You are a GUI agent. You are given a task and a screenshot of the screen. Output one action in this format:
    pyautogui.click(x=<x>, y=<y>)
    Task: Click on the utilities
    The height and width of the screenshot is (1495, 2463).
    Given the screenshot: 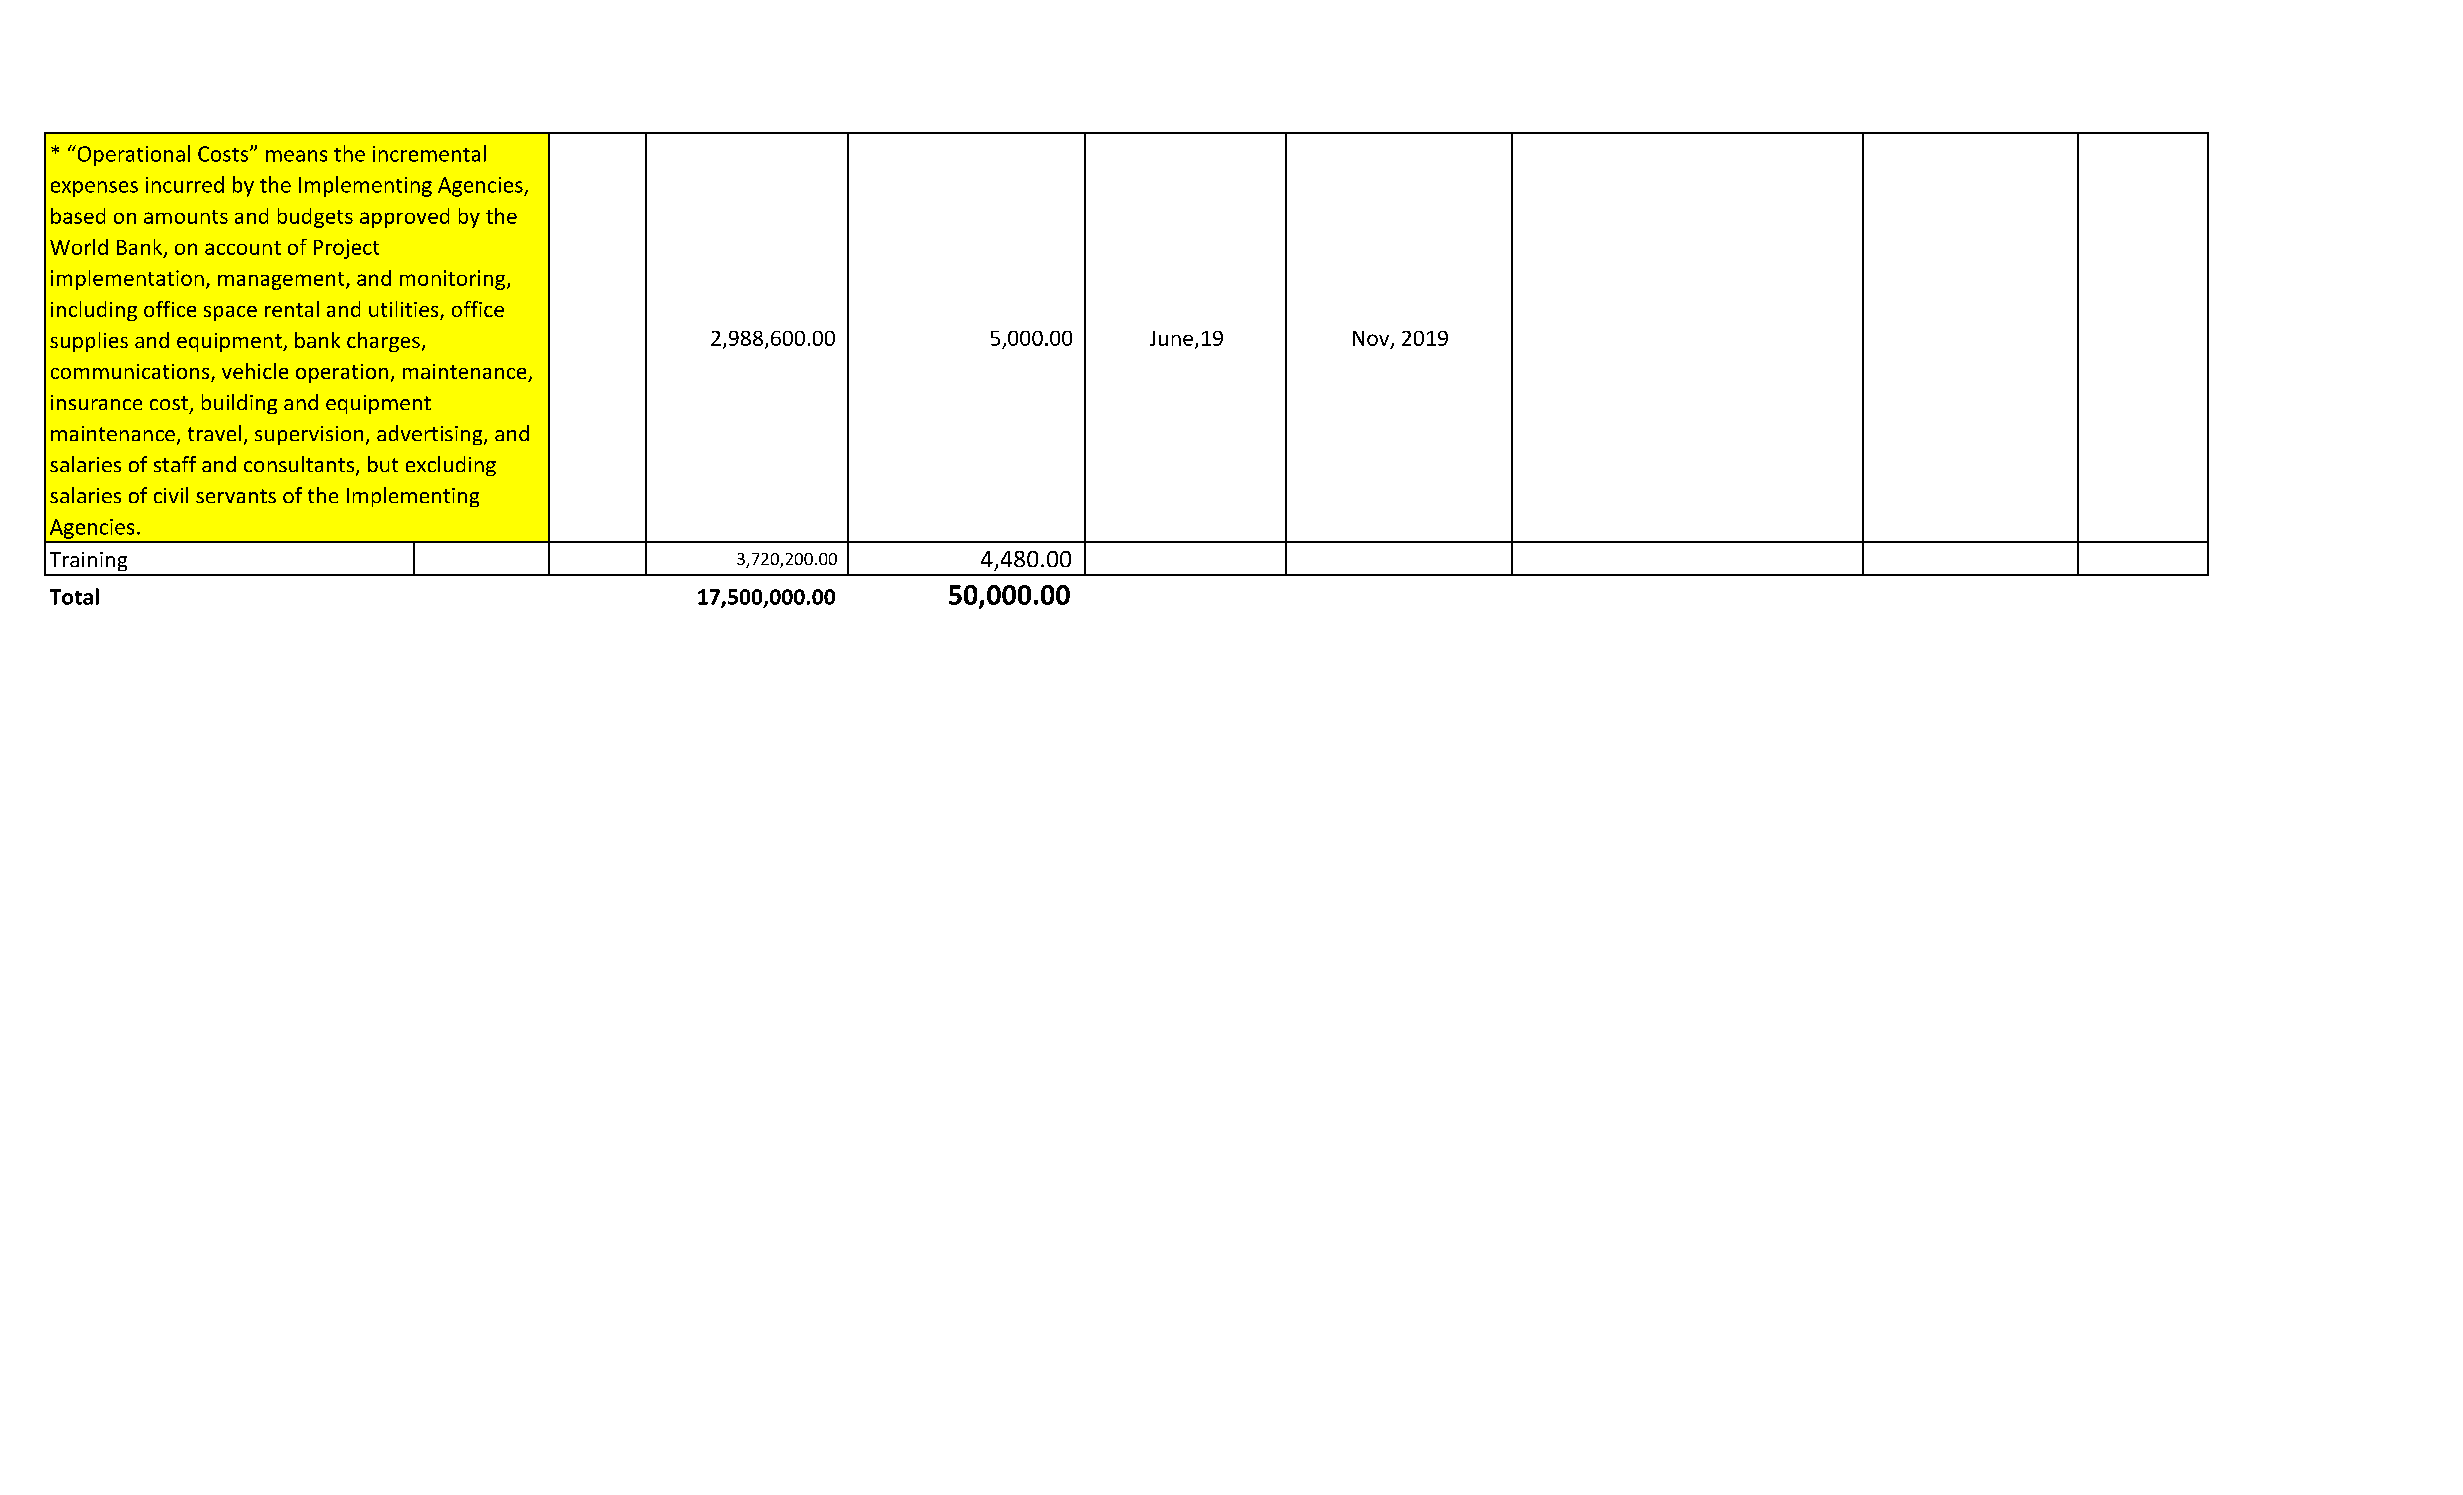 What is the action you would take?
    pyautogui.click(x=405, y=310)
